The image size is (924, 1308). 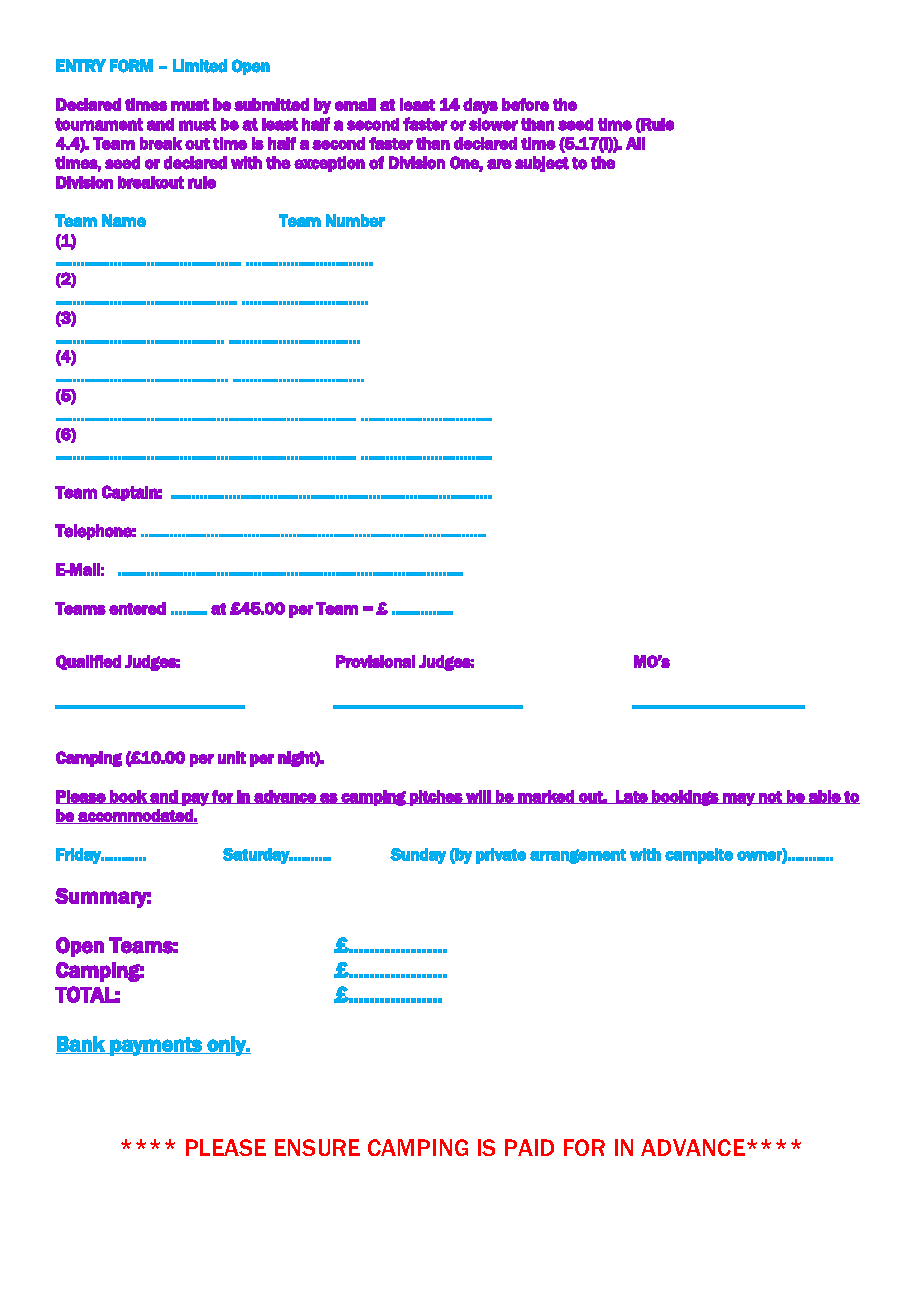 I want to click on campsite, so click(x=699, y=856).
